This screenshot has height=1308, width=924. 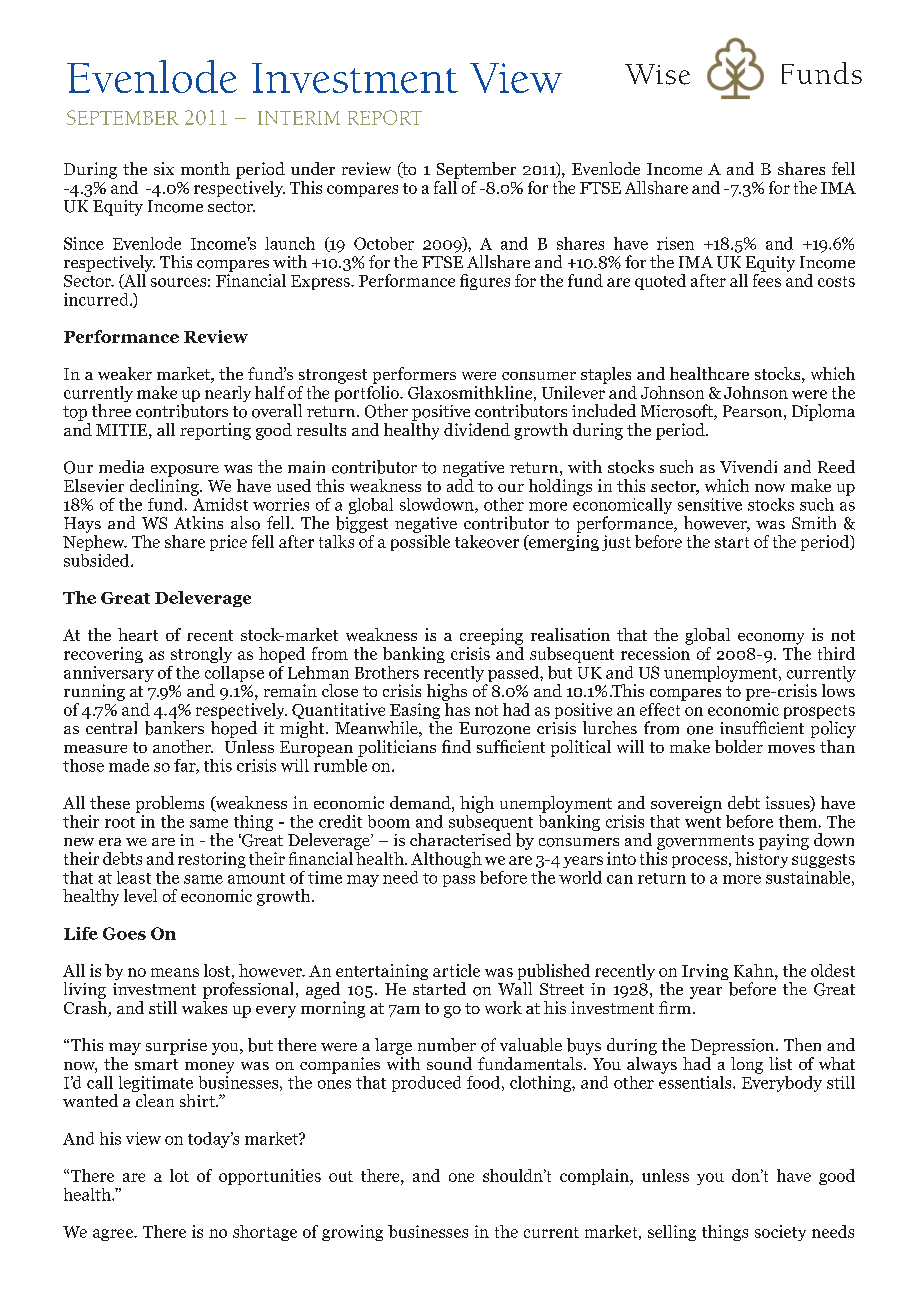 What do you see at coordinates (755, 970) in the screenshot?
I see `Kahn` at bounding box center [755, 970].
